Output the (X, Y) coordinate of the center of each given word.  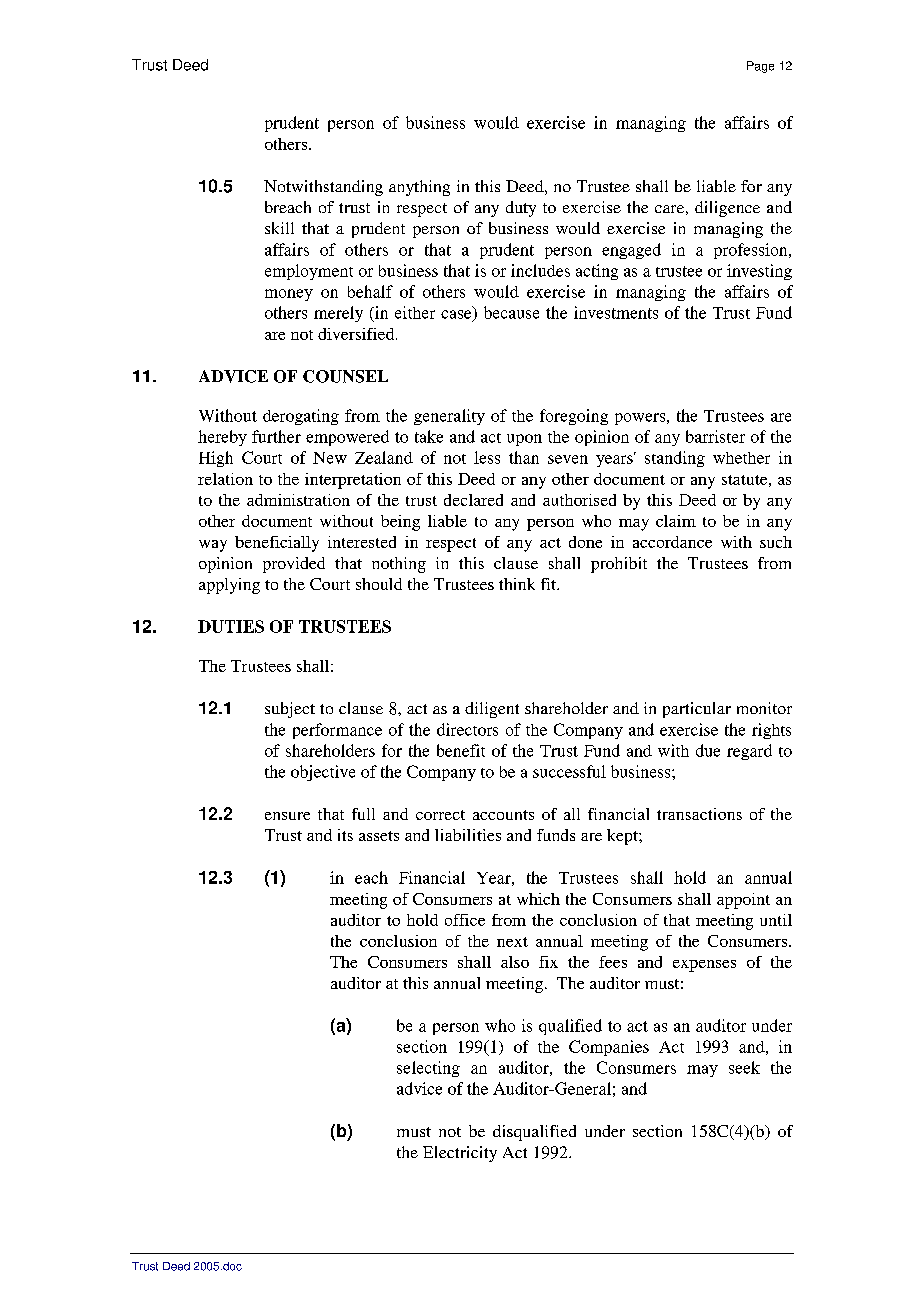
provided (294, 565)
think (517, 584)
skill (279, 228)
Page (760, 67)
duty (521, 209)
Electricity (460, 1154)
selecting (428, 1069)
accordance (672, 542)
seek (744, 1067)
